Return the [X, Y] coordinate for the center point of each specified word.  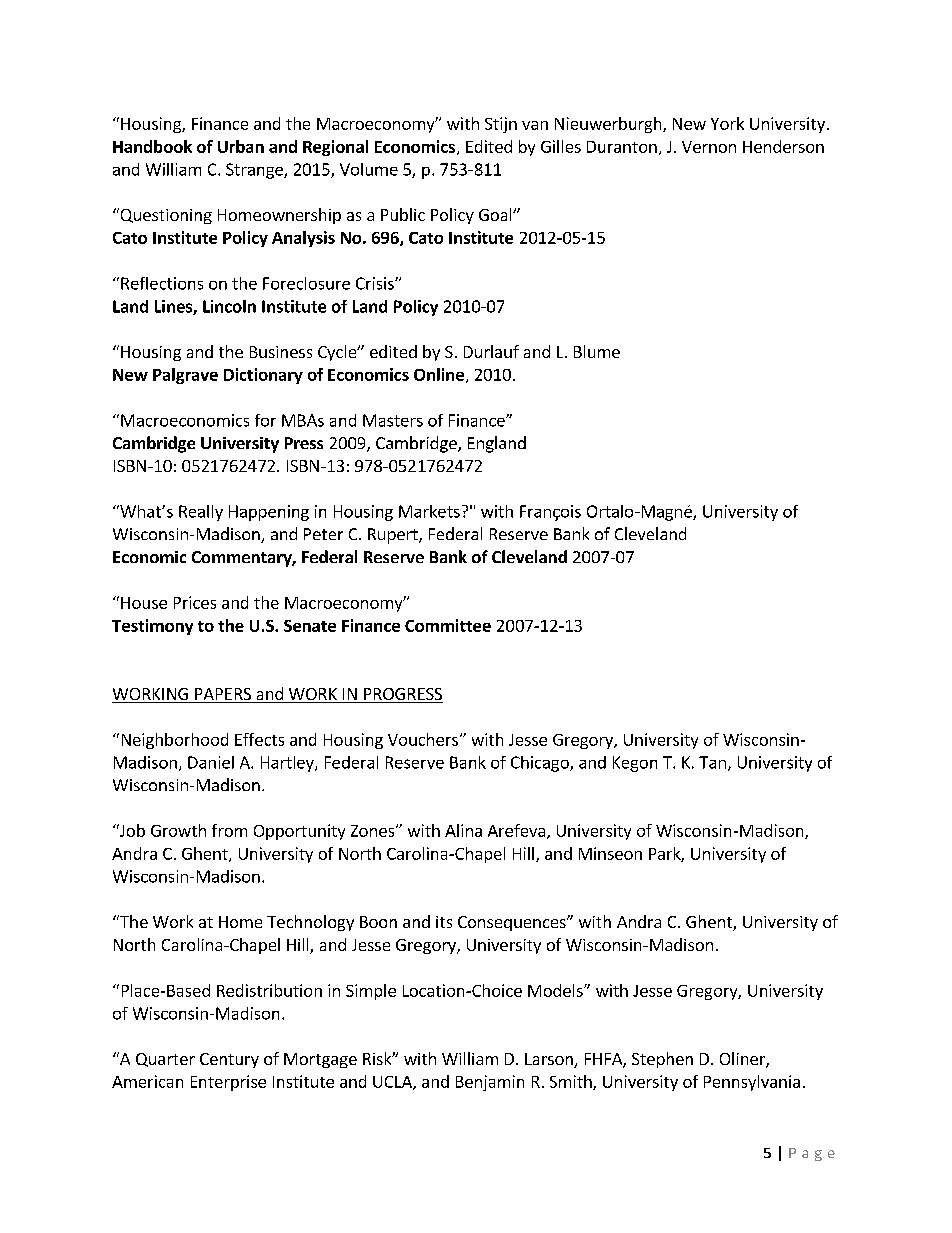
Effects [259, 739]
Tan [712, 762]
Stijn [501, 125]
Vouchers [423, 739]
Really [201, 513]
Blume [597, 351]
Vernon [709, 147]
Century [229, 1060]
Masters [393, 420]
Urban [241, 146]
